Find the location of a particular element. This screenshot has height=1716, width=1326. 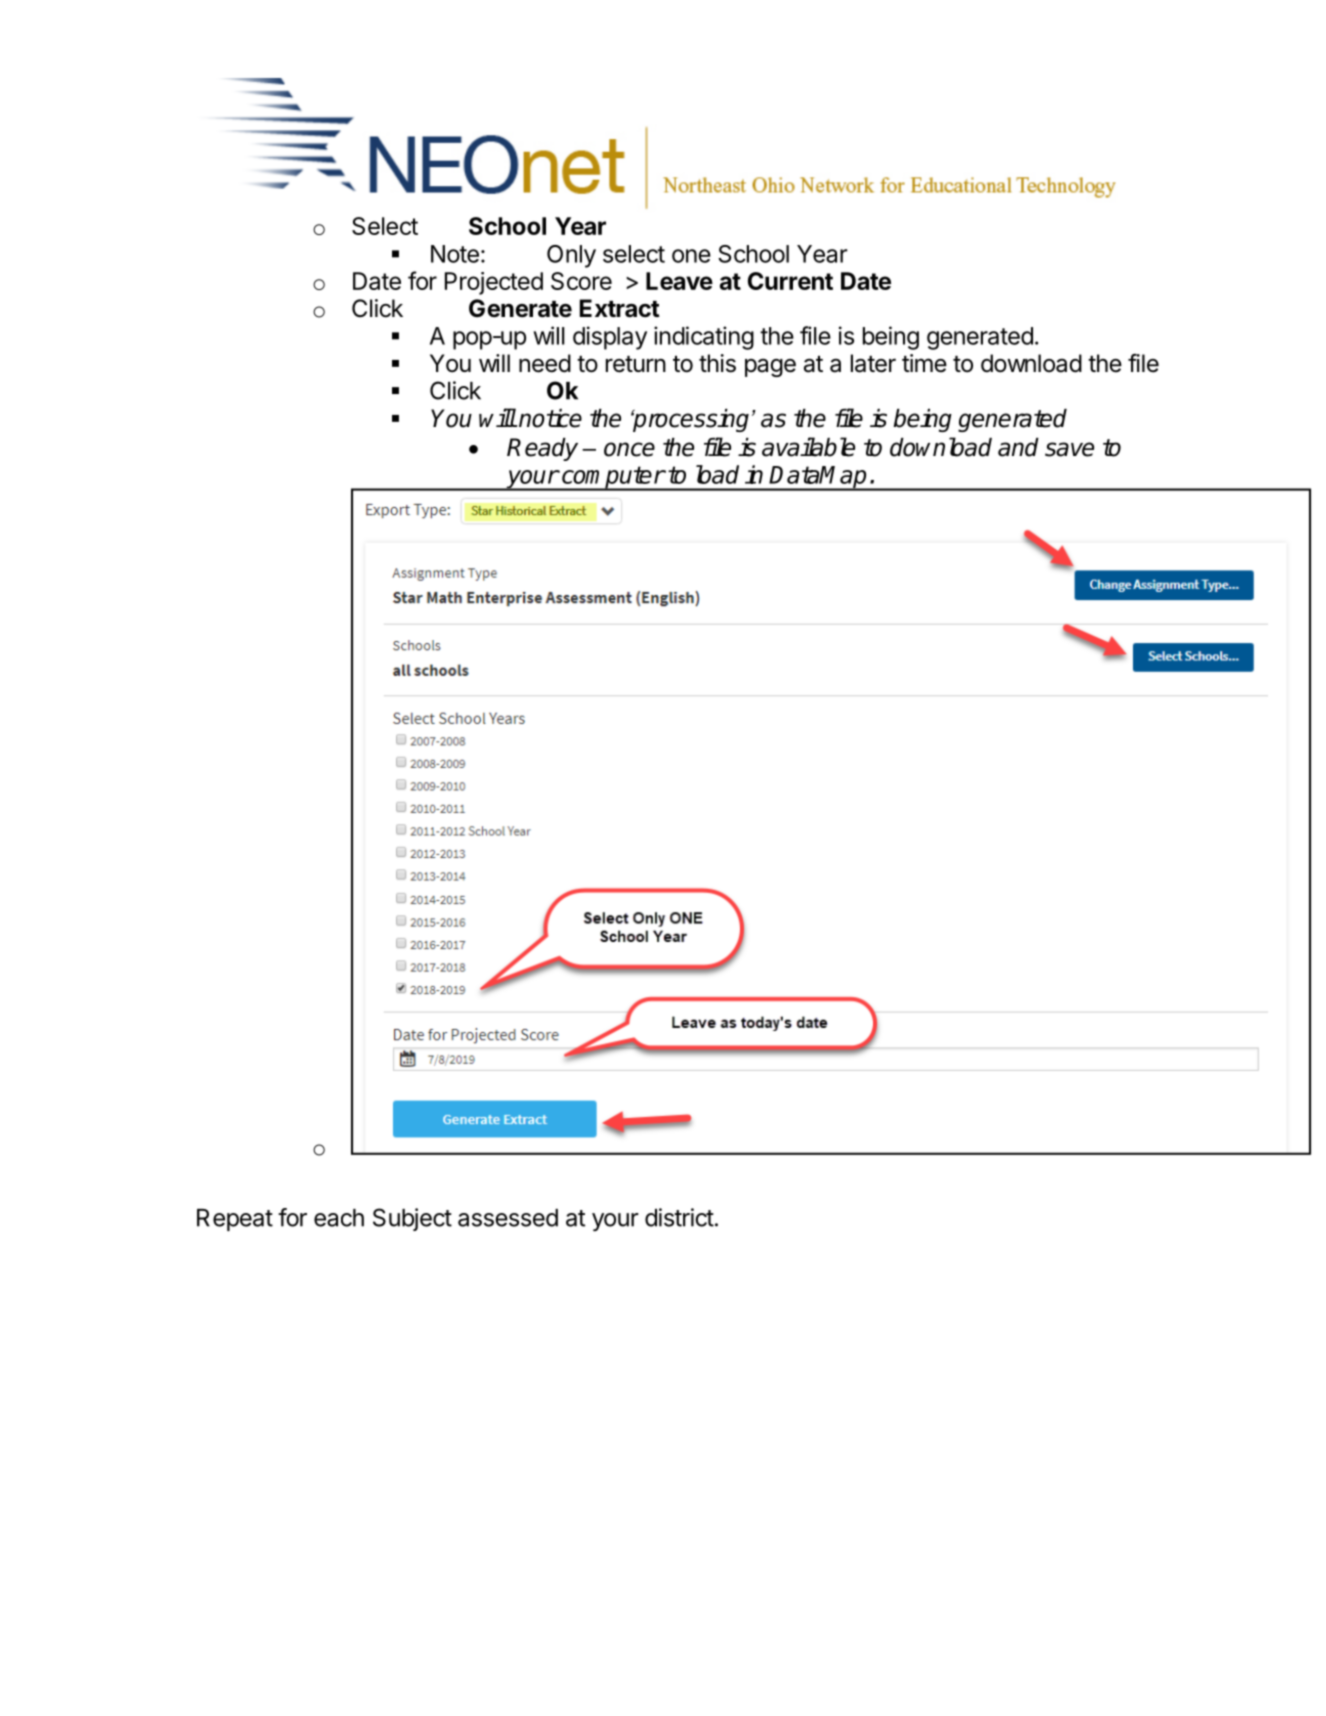

Ready is located at coordinates (542, 449).
